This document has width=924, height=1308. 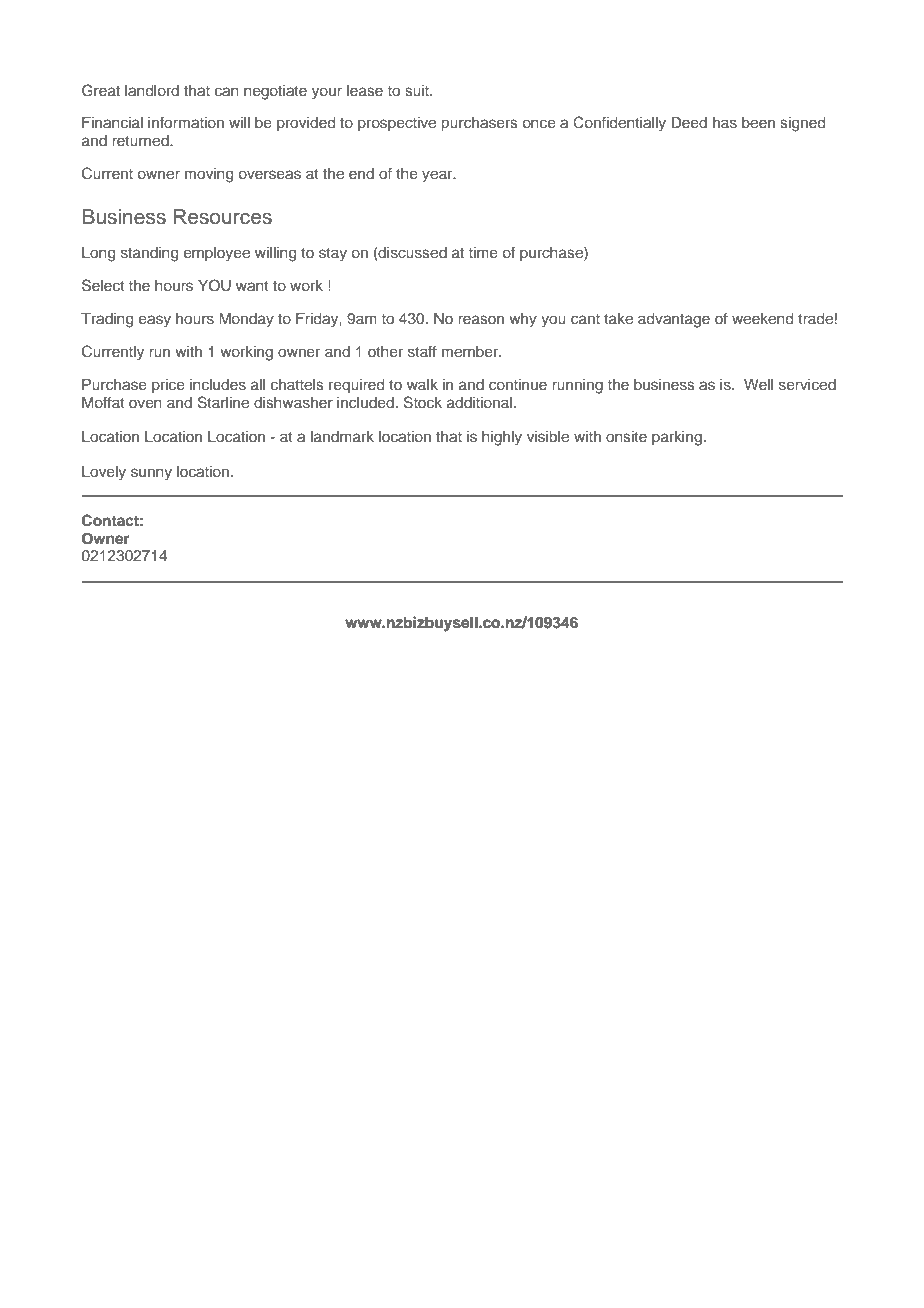 I want to click on landlord, so click(x=152, y=90).
